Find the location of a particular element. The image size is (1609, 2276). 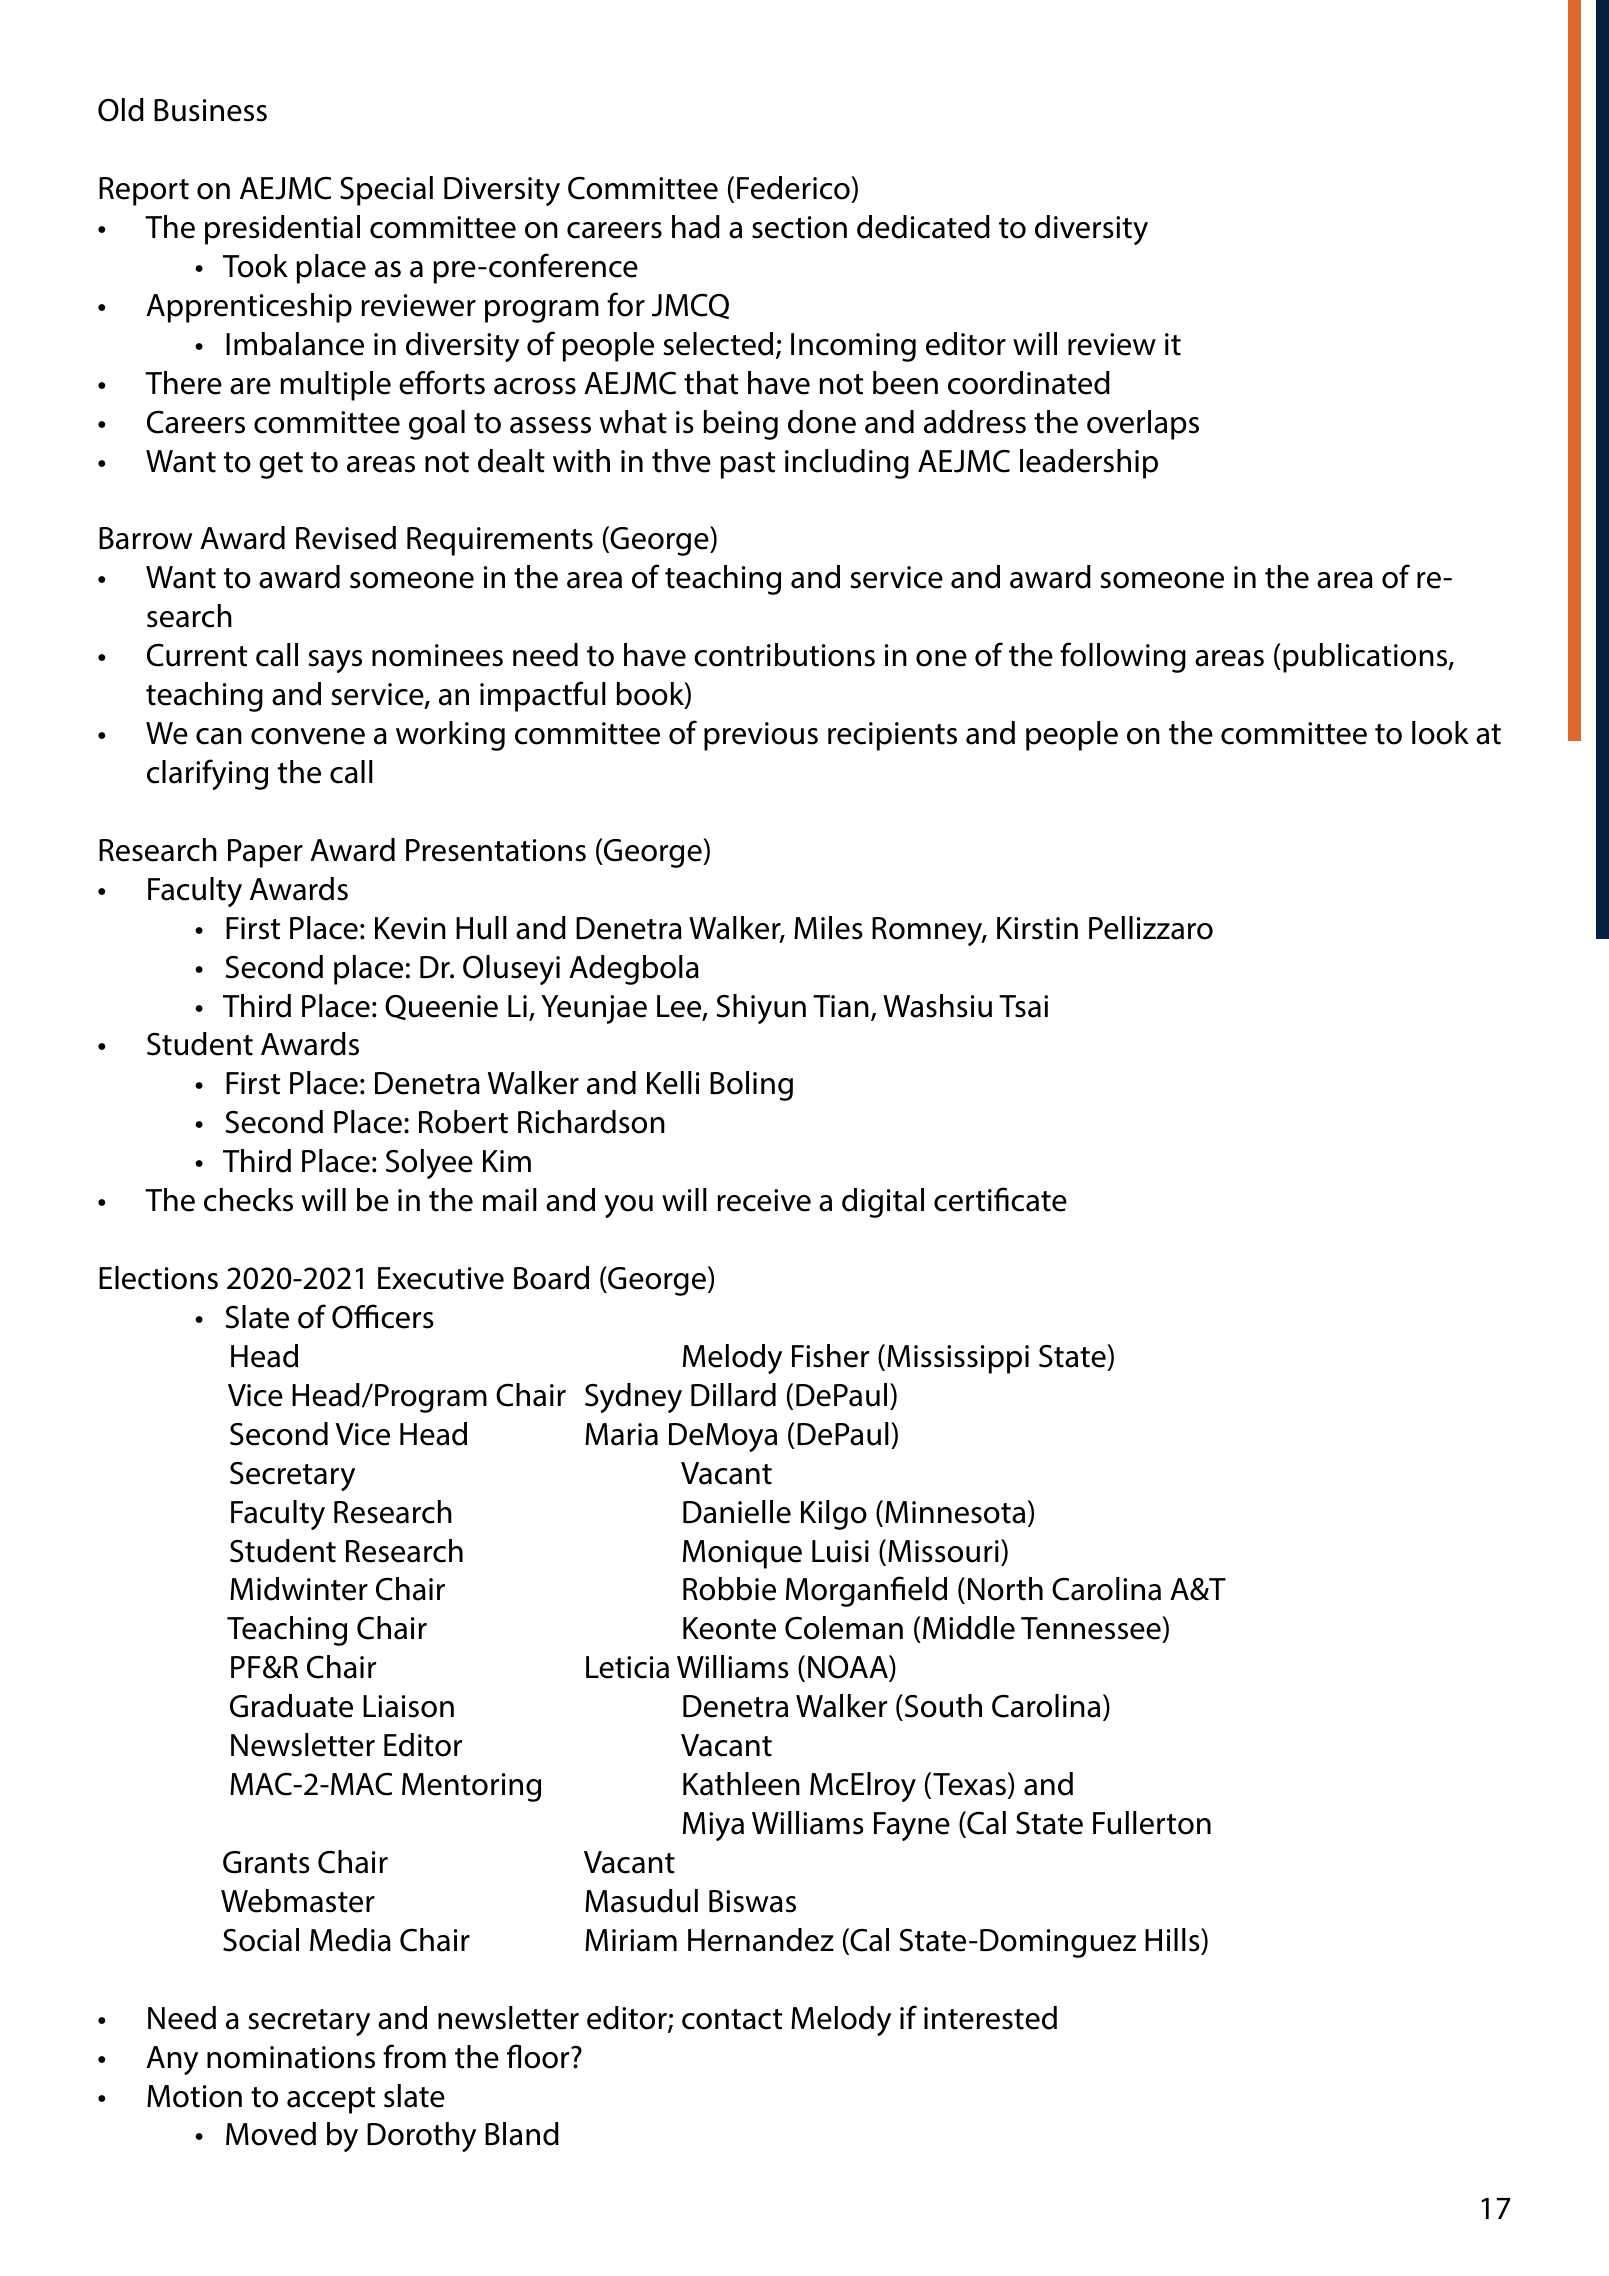

Officers is located at coordinates (383, 1316).
